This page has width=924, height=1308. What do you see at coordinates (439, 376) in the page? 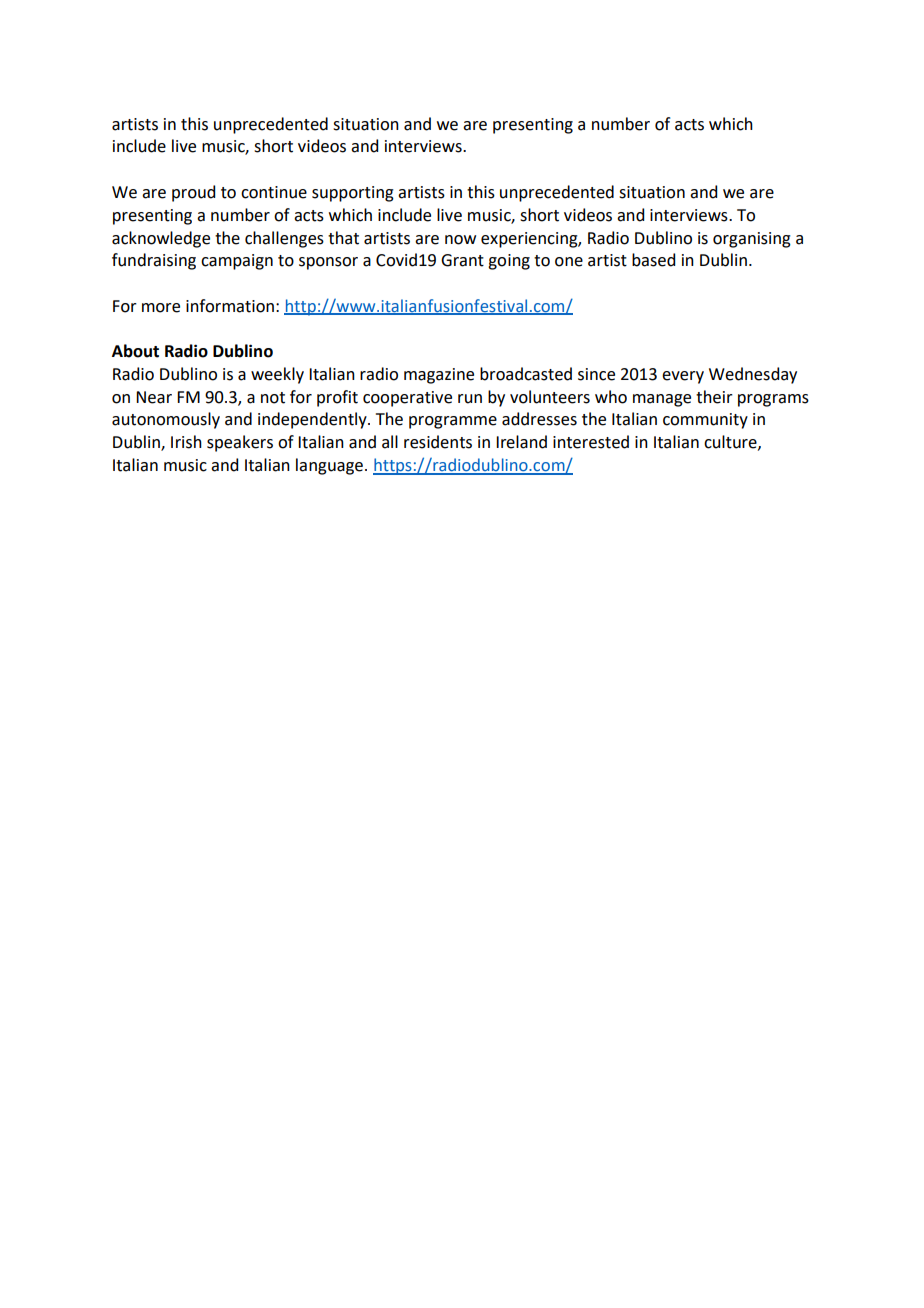
I see `magazine` at bounding box center [439, 376].
